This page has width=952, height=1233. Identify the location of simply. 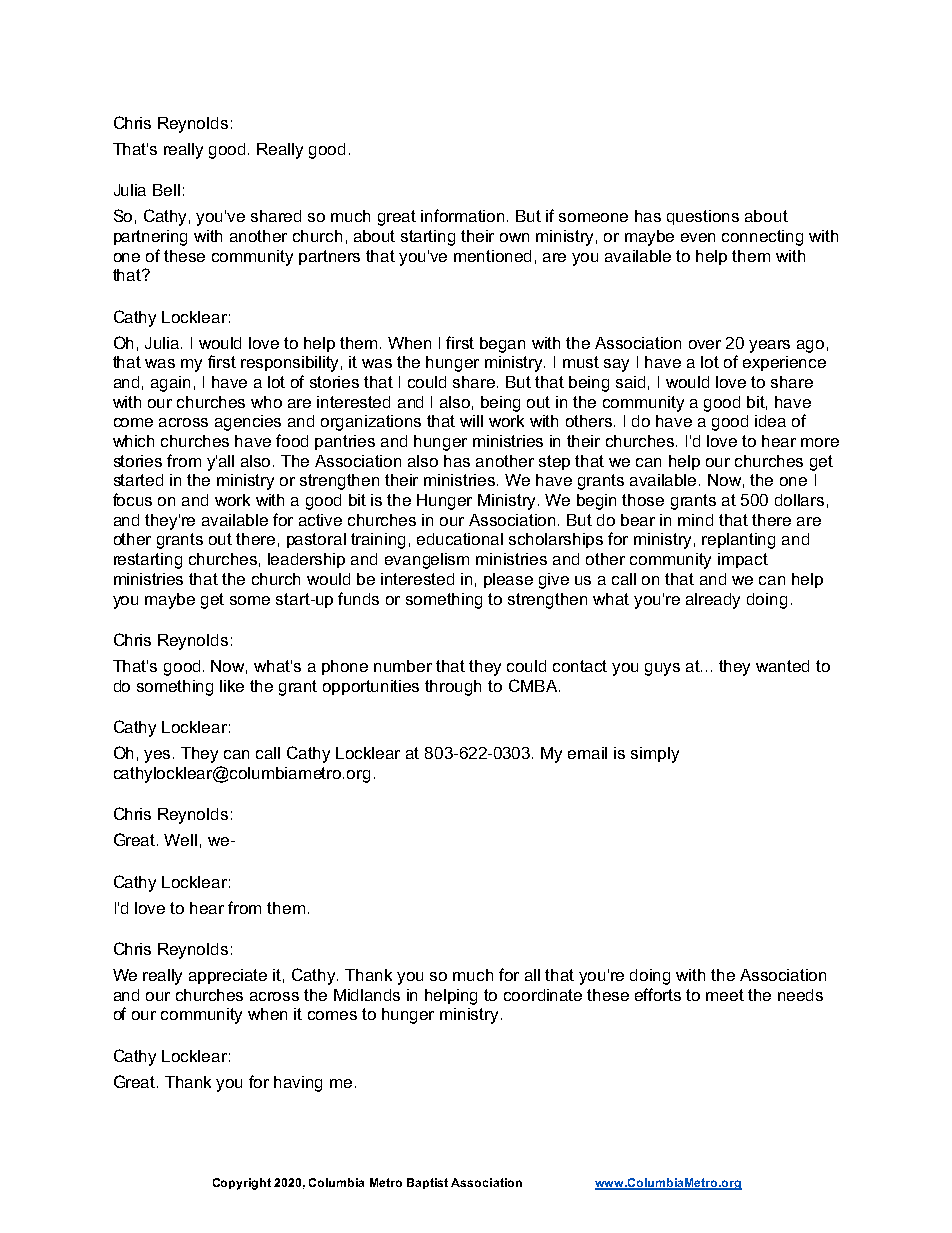
(655, 755).
